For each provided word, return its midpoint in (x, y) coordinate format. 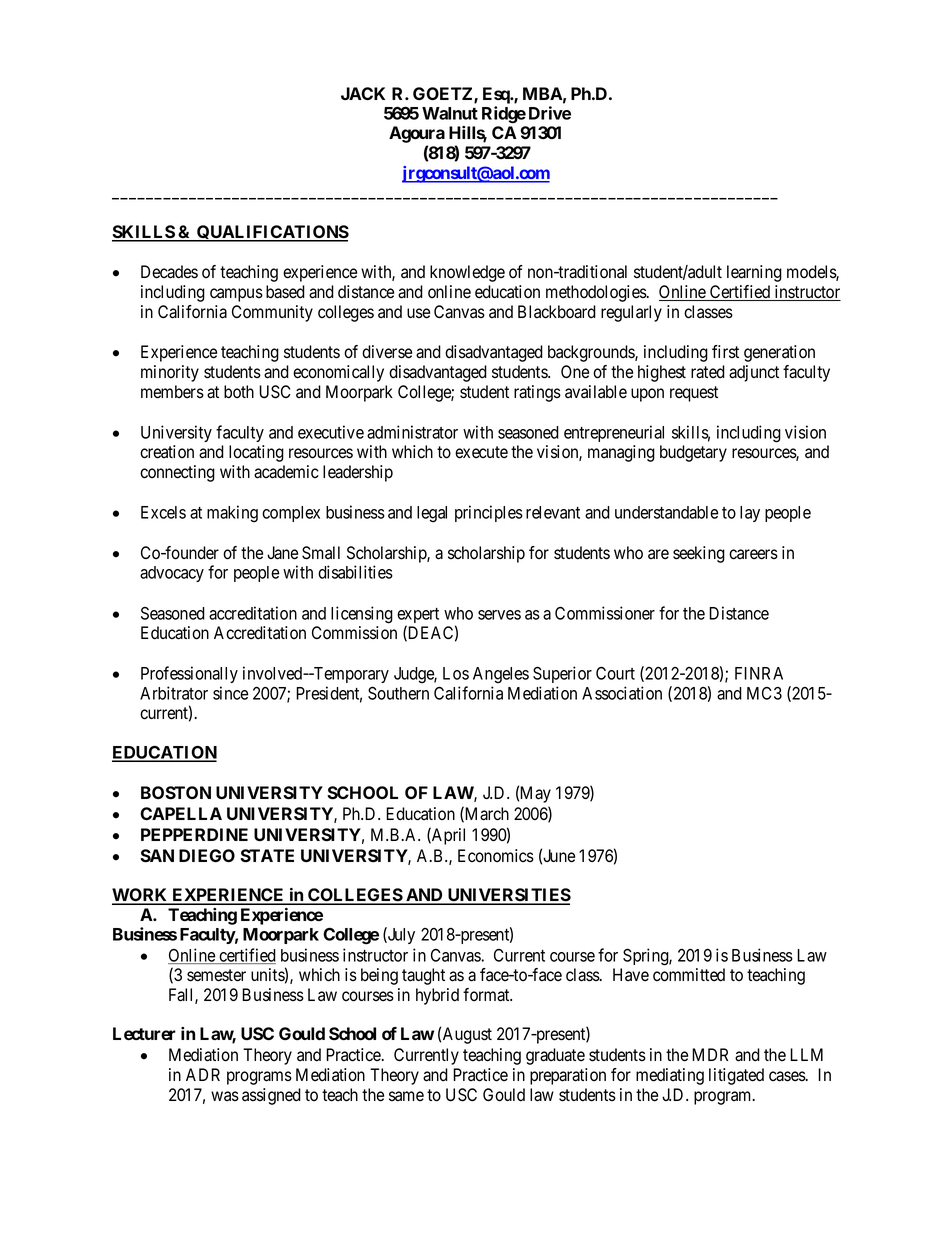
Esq (497, 95)
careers (753, 554)
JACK (363, 93)
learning (754, 273)
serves (499, 615)
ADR (203, 1074)
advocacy (172, 574)
